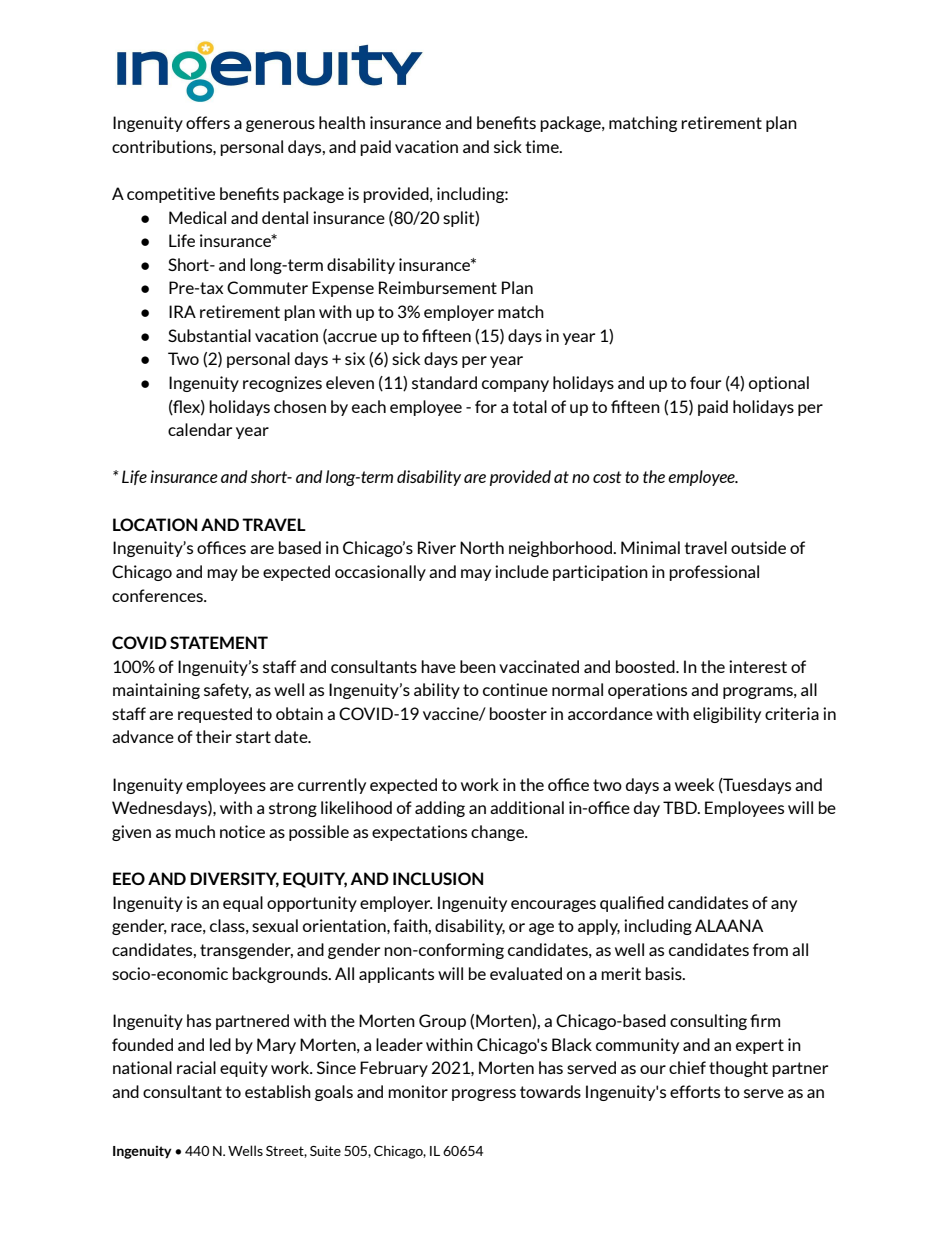 The height and width of the image is (1233, 952). I want to click on adding, so click(440, 809).
